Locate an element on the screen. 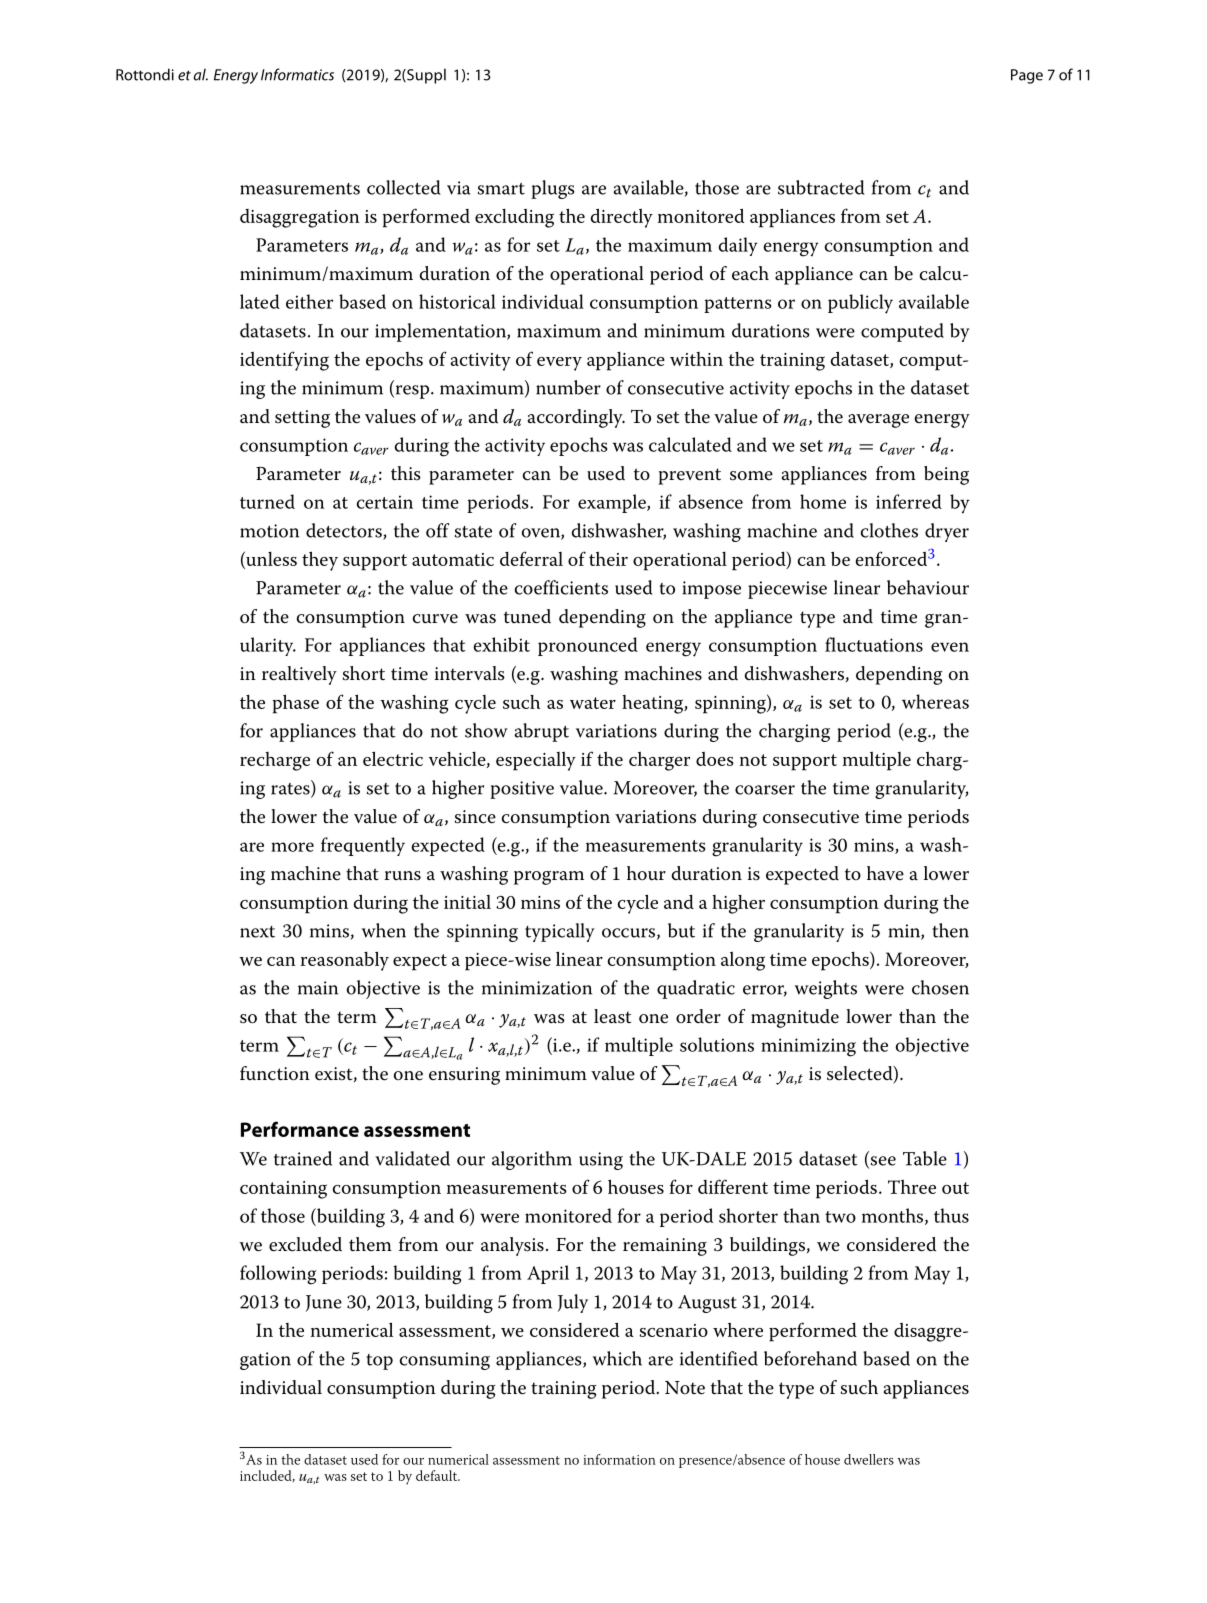 The height and width of the screenshot is (1603, 1207). directly is located at coordinates (621, 218).
